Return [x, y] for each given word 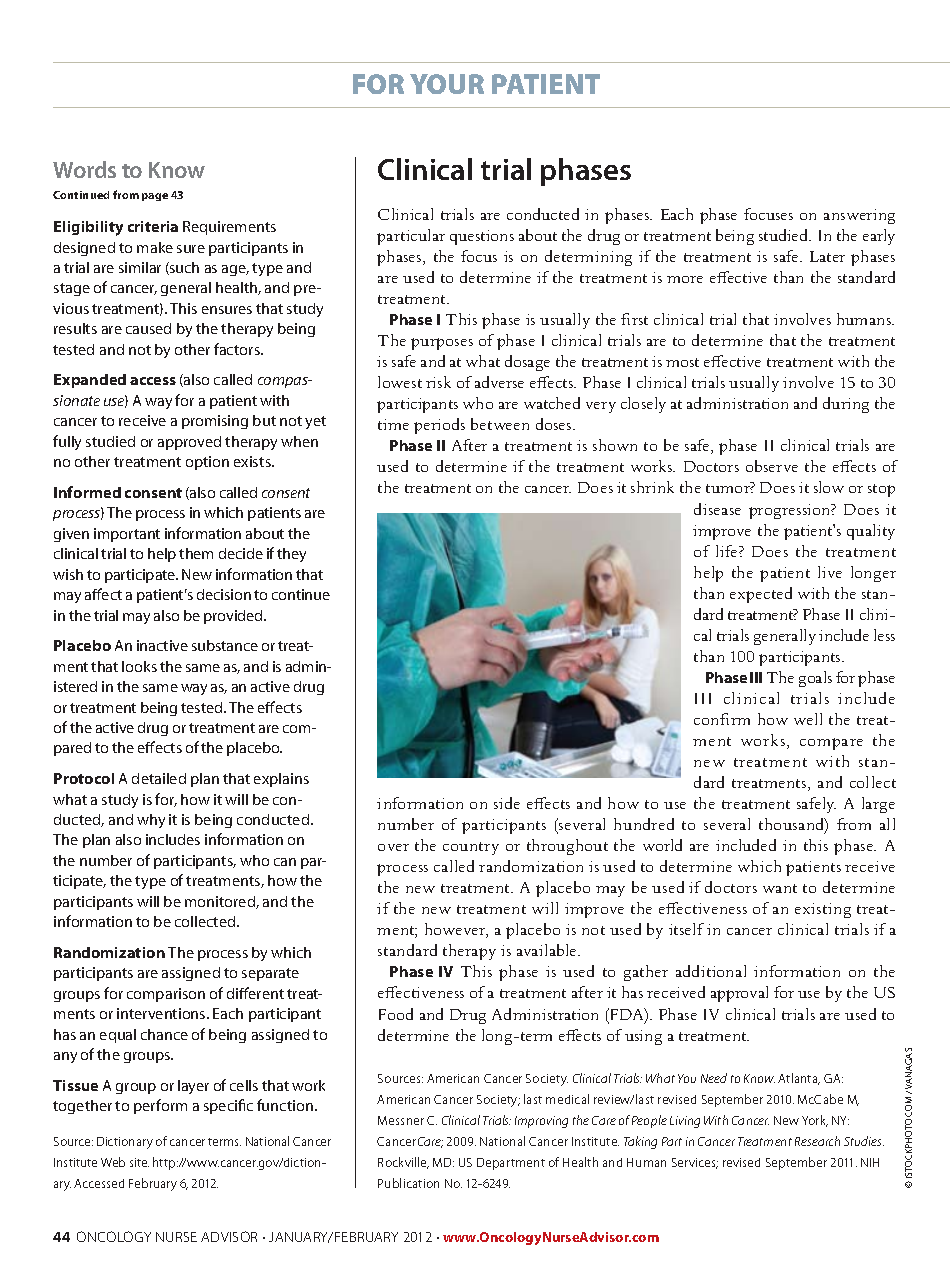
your [447, 84]
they [291, 555]
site [139, 1162]
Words [84, 169]
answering [859, 216]
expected [761, 595]
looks [139, 666]
